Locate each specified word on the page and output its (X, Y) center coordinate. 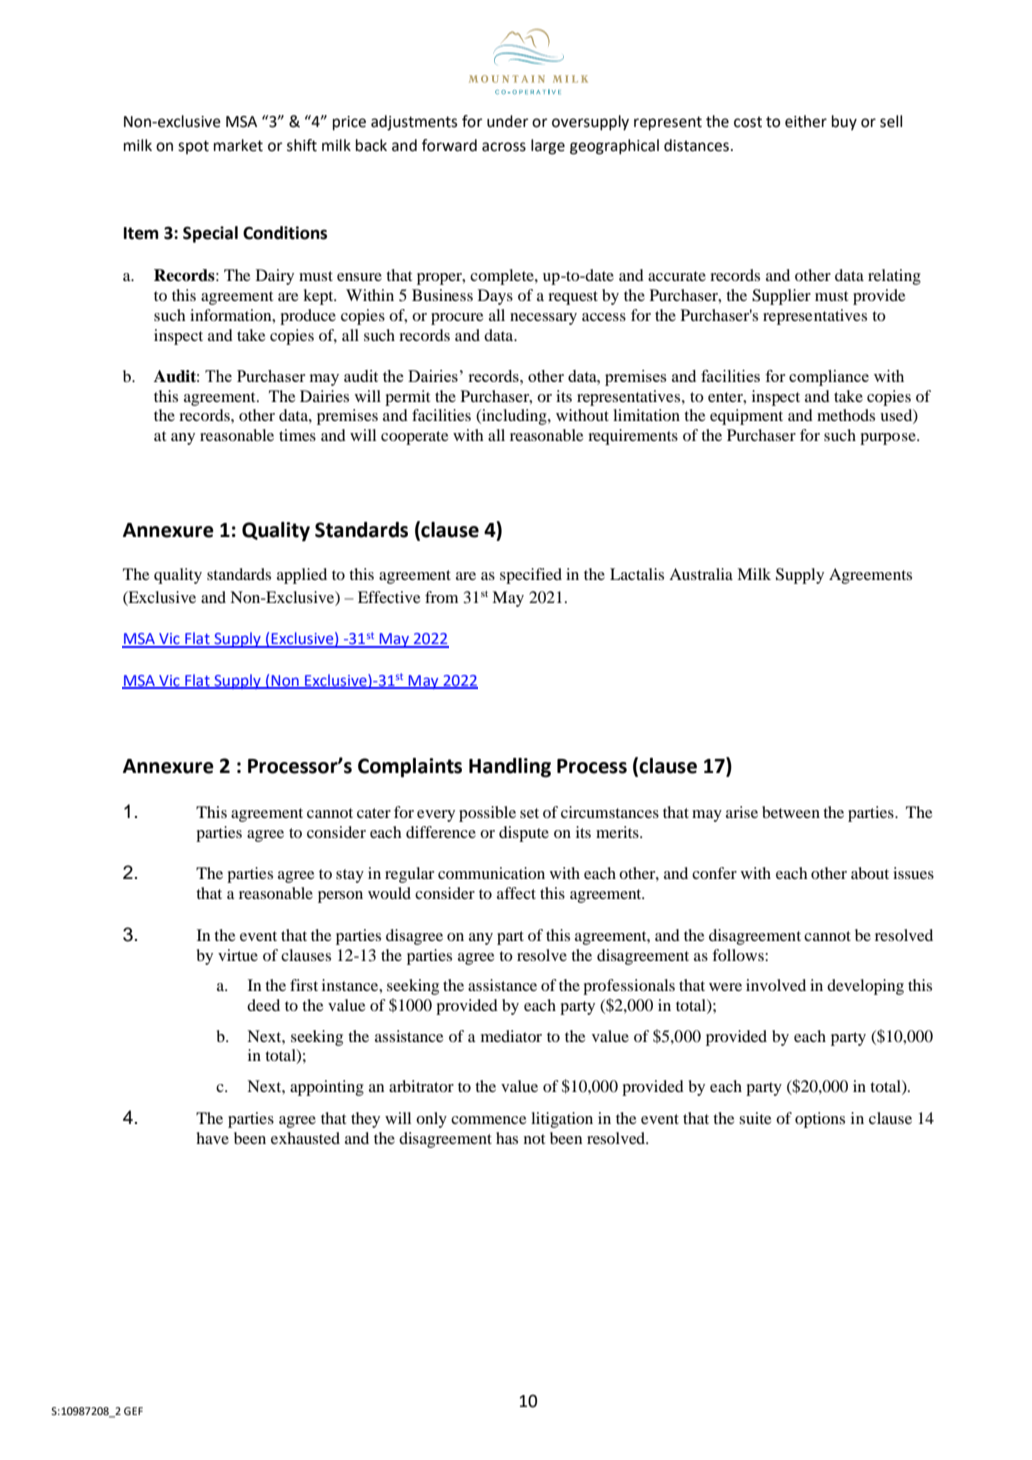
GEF (133, 1411)
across (504, 147)
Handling (510, 768)
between (791, 812)
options (820, 1120)
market (238, 145)
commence (489, 1120)
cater (374, 813)
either (806, 121)
